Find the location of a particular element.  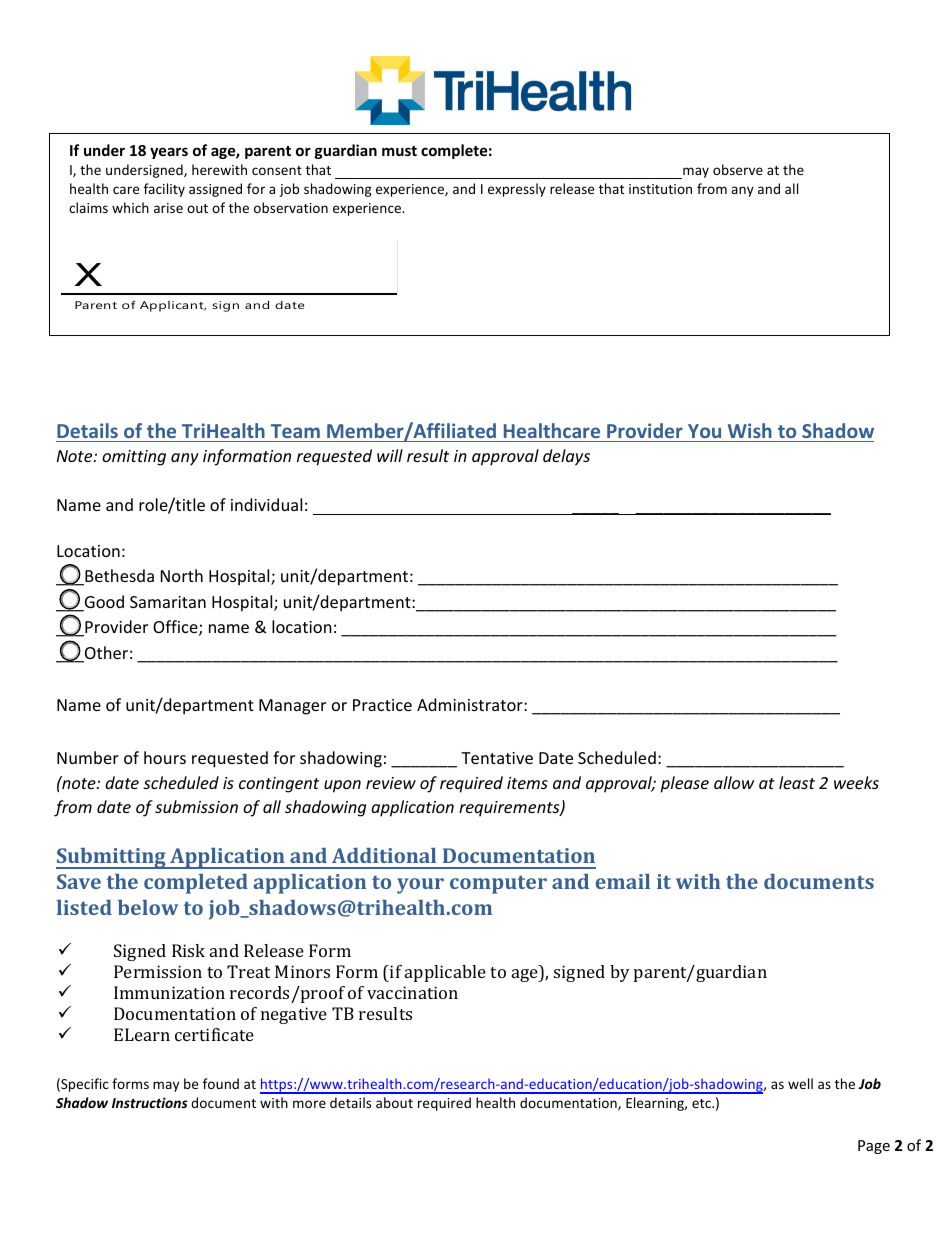

facility is located at coordinates (164, 190).
